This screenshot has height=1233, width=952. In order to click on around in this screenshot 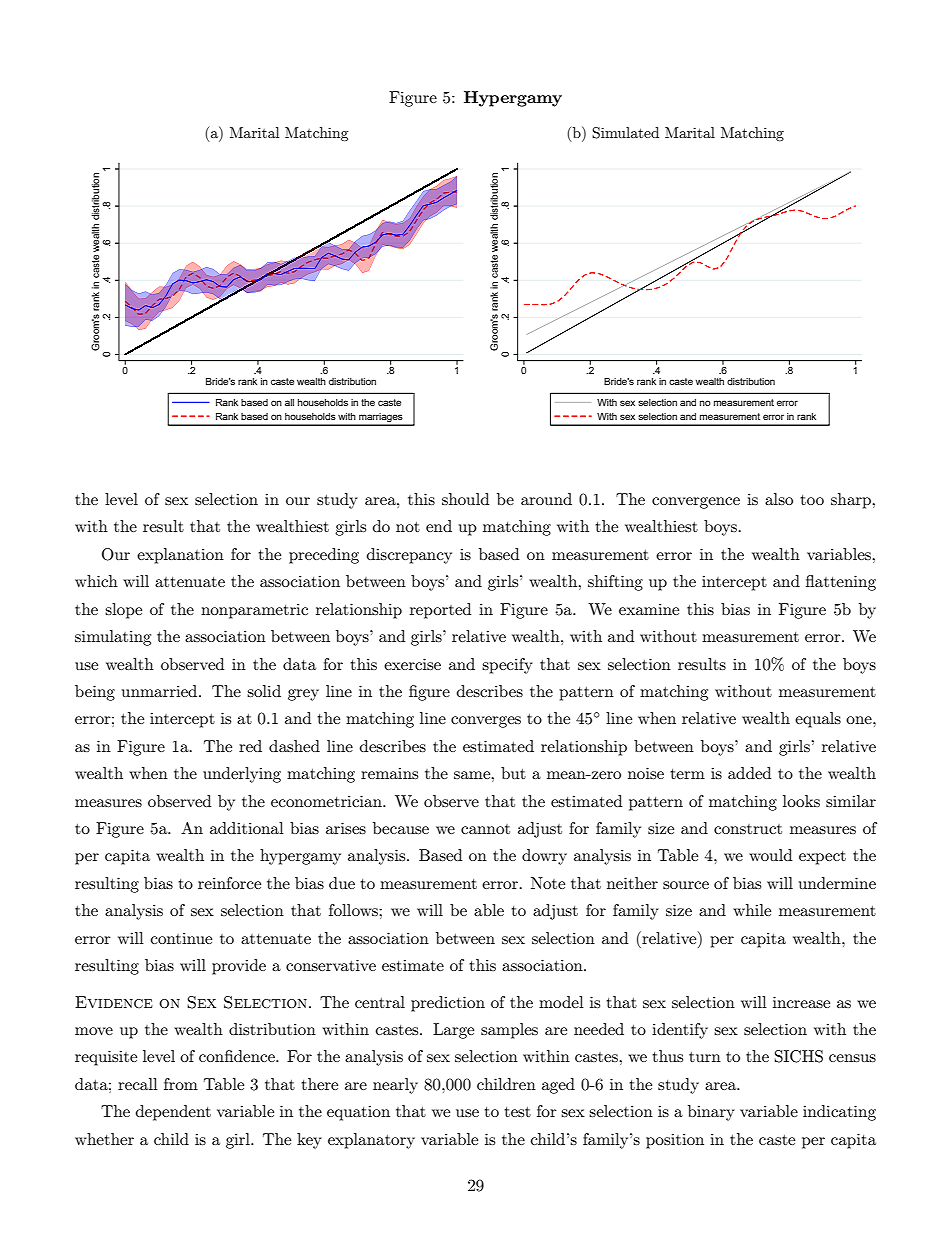, I will do `click(546, 499)`.
